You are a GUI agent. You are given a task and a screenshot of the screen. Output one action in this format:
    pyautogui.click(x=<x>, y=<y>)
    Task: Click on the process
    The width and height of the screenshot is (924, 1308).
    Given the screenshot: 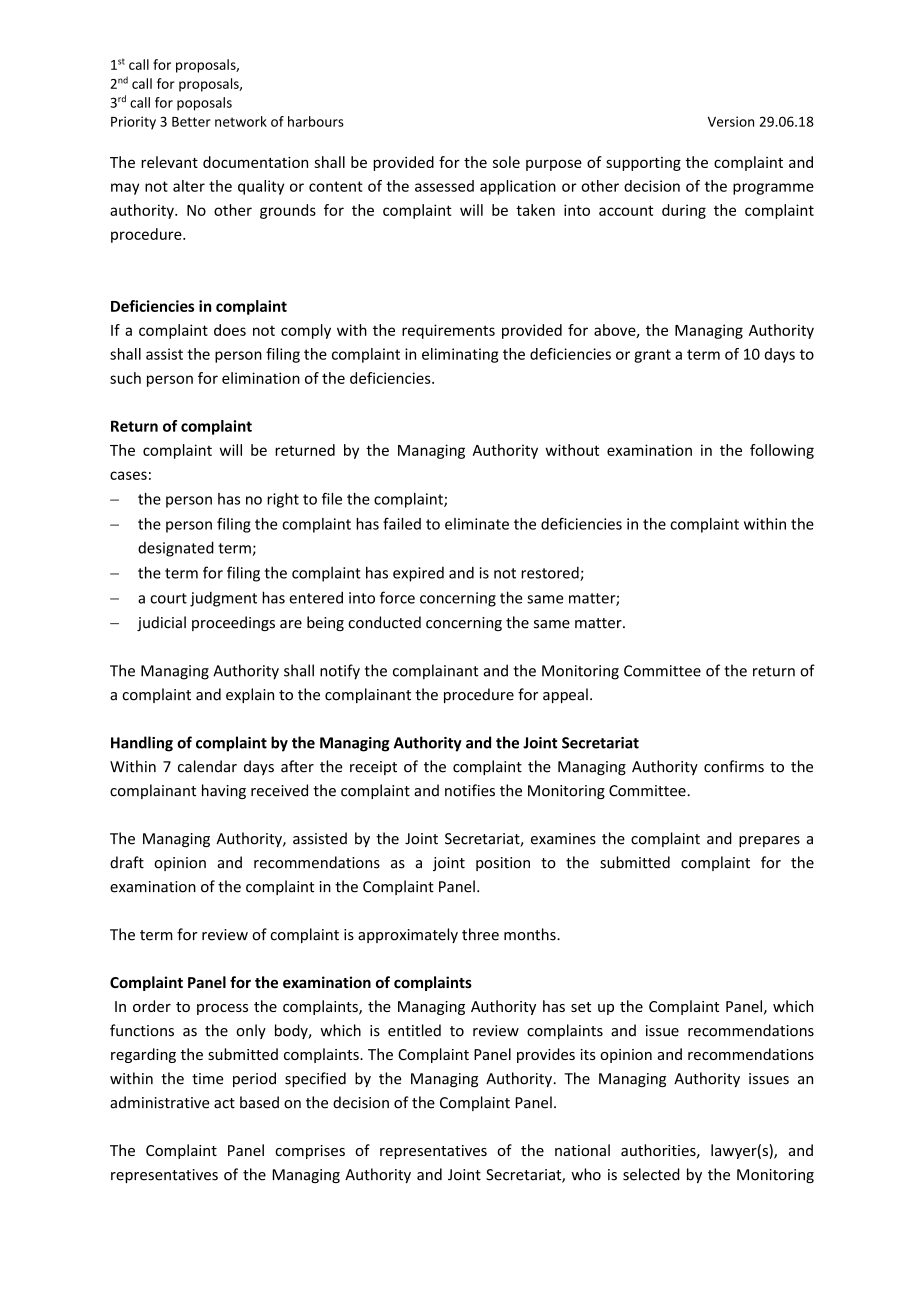 What is the action you would take?
    pyautogui.click(x=222, y=1009)
